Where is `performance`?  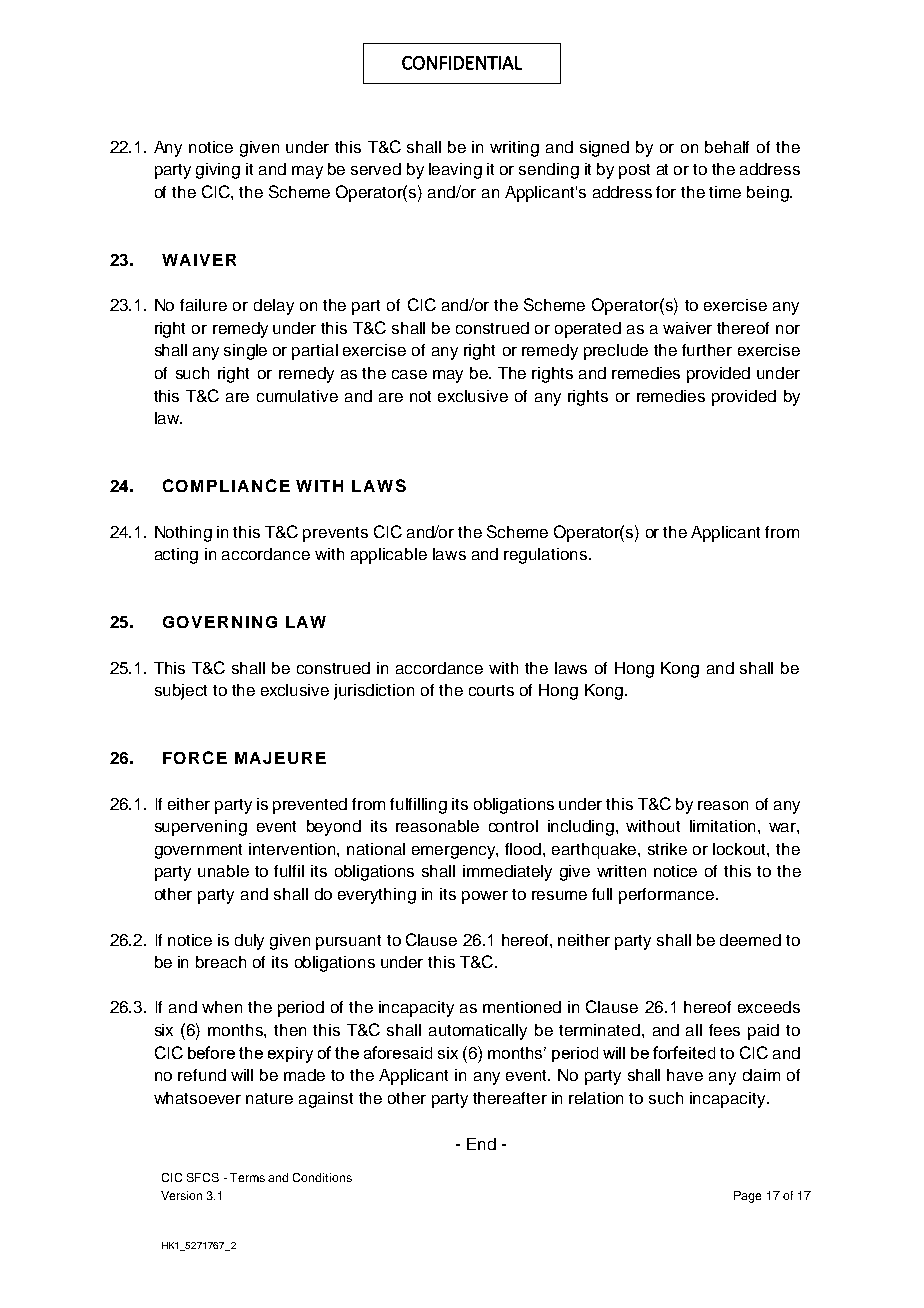
performance is located at coordinates (668, 896).
